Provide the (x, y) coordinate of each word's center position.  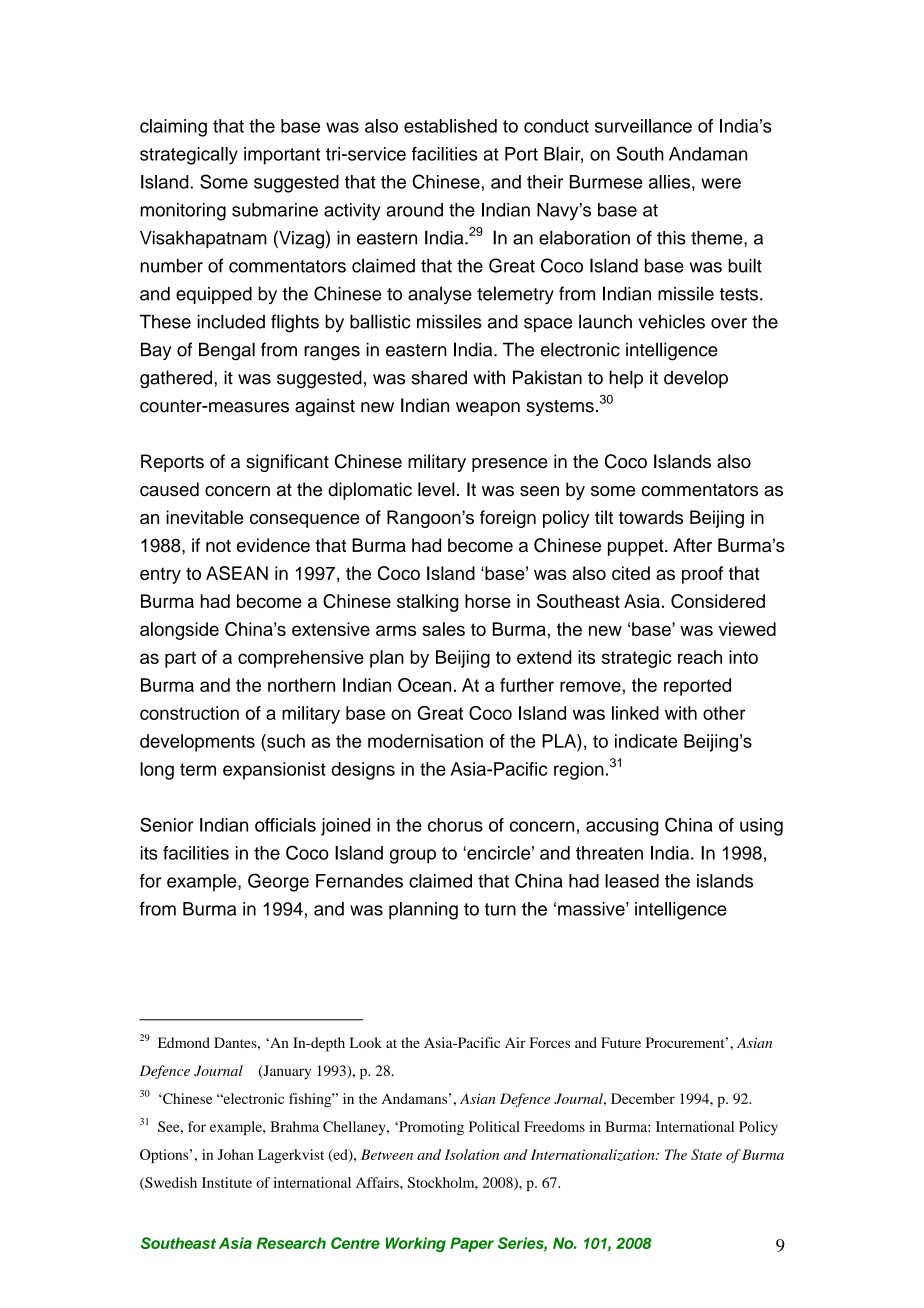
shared (439, 377)
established (450, 126)
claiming (173, 128)
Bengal (227, 351)
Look (366, 1042)
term (198, 769)
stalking (427, 603)
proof (702, 575)
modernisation (425, 741)
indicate (646, 741)
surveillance (643, 126)
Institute (227, 1182)
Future (621, 1042)
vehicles (671, 321)
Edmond (184, 1042)
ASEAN (237, 573)
